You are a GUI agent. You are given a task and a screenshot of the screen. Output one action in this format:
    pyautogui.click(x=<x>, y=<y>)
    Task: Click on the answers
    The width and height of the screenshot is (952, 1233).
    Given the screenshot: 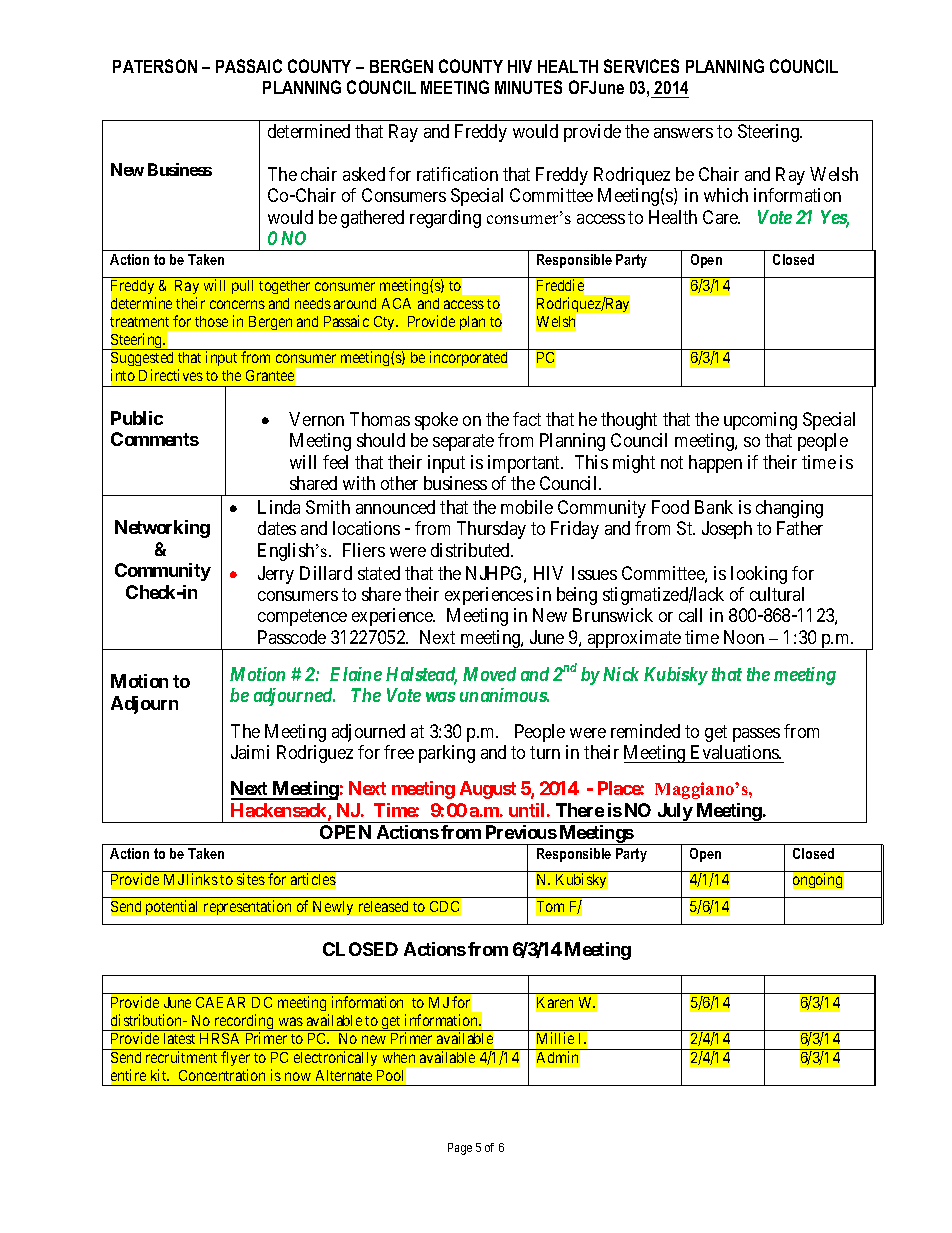 What is the action you would take?
    pyautogui.click(x=683, y=133)
